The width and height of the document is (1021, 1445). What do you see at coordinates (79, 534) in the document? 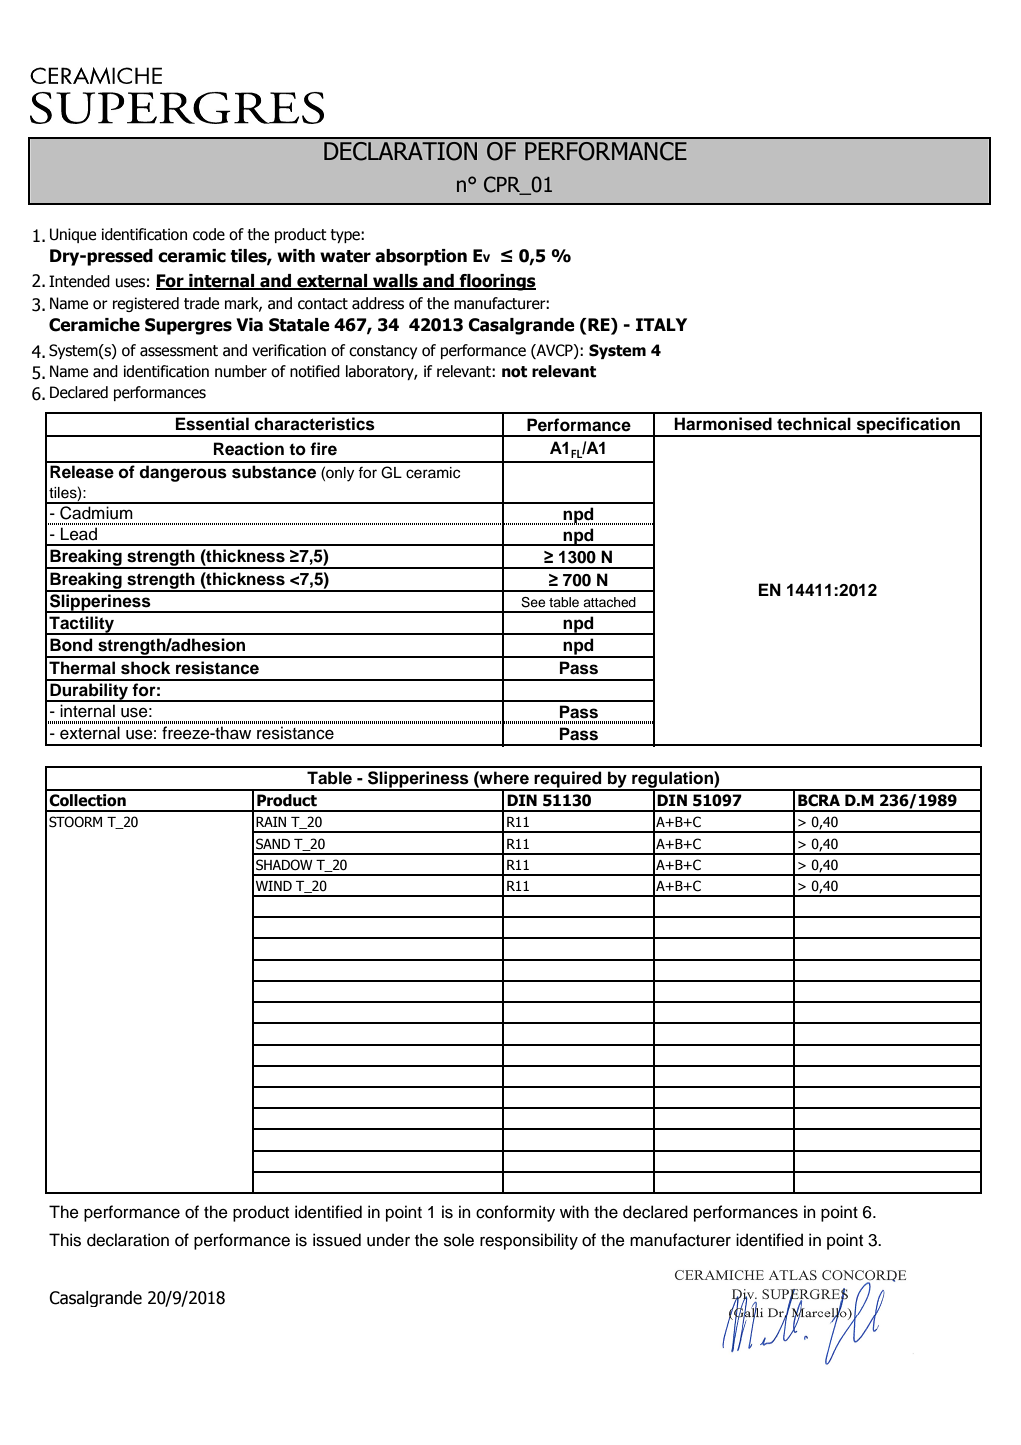
I see `Lead` at bounding box center [79, 534].
